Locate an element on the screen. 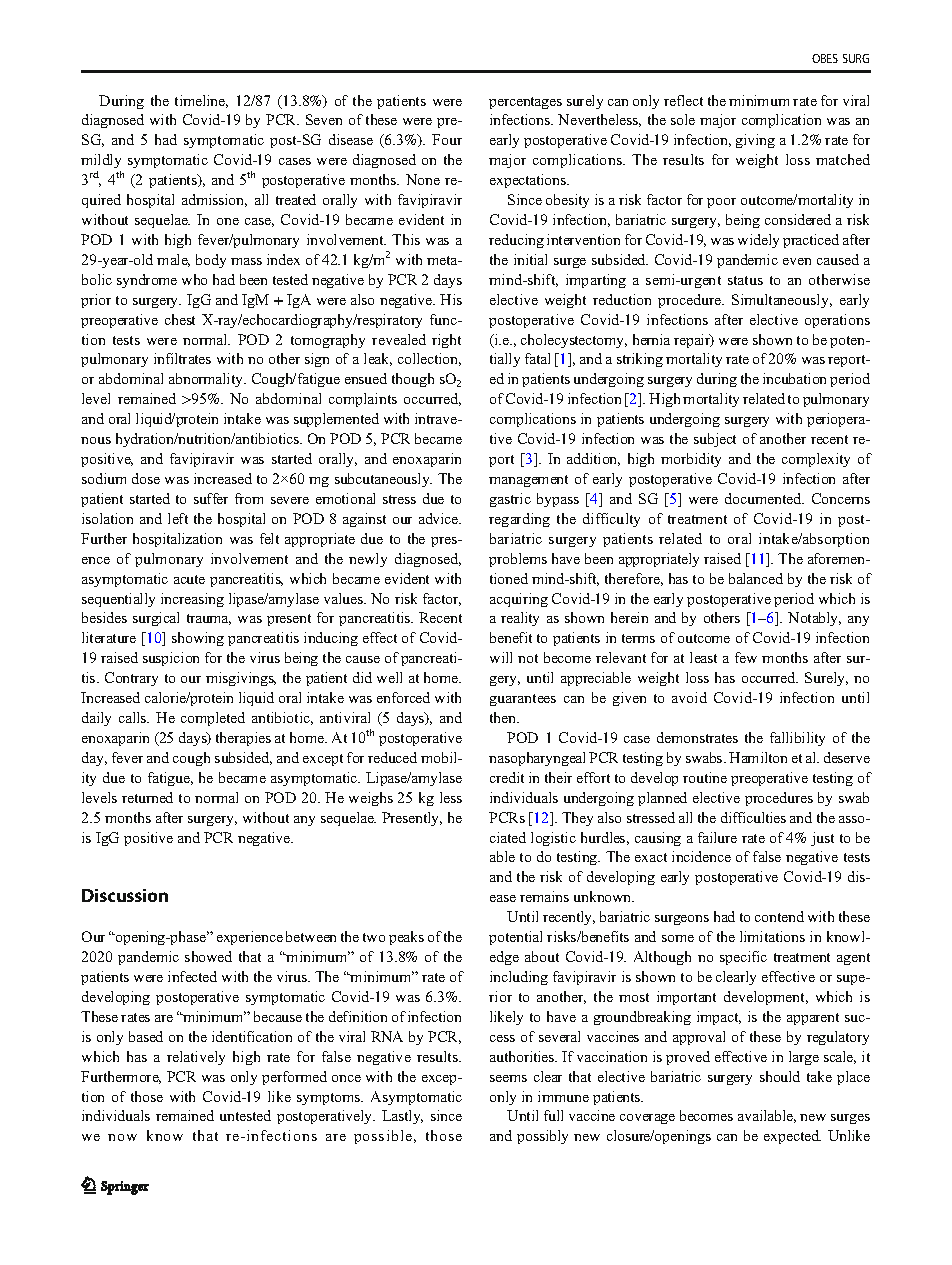  subject is located at coordinates (715, 440).
